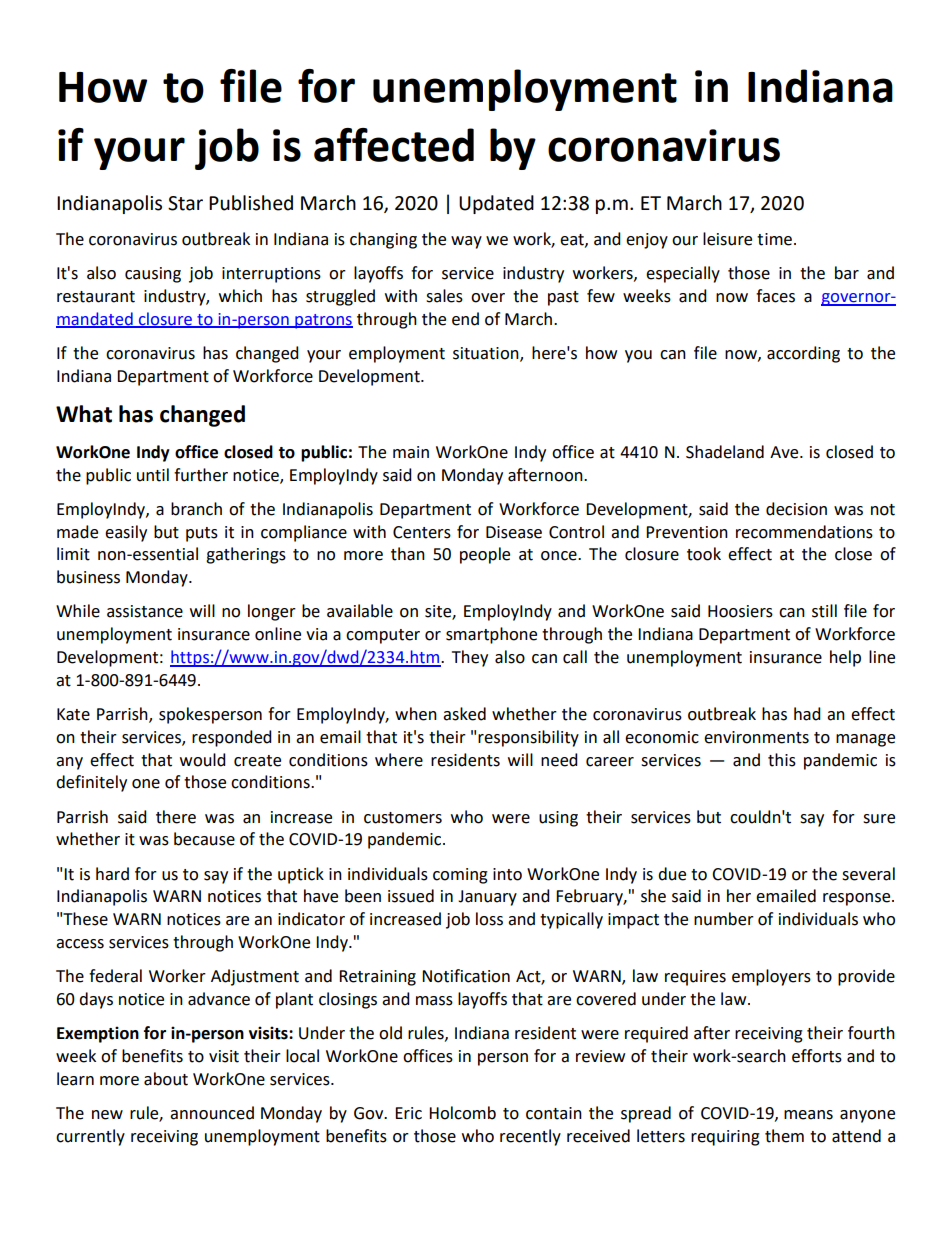  I want to click on situation, so click(487, 354).
